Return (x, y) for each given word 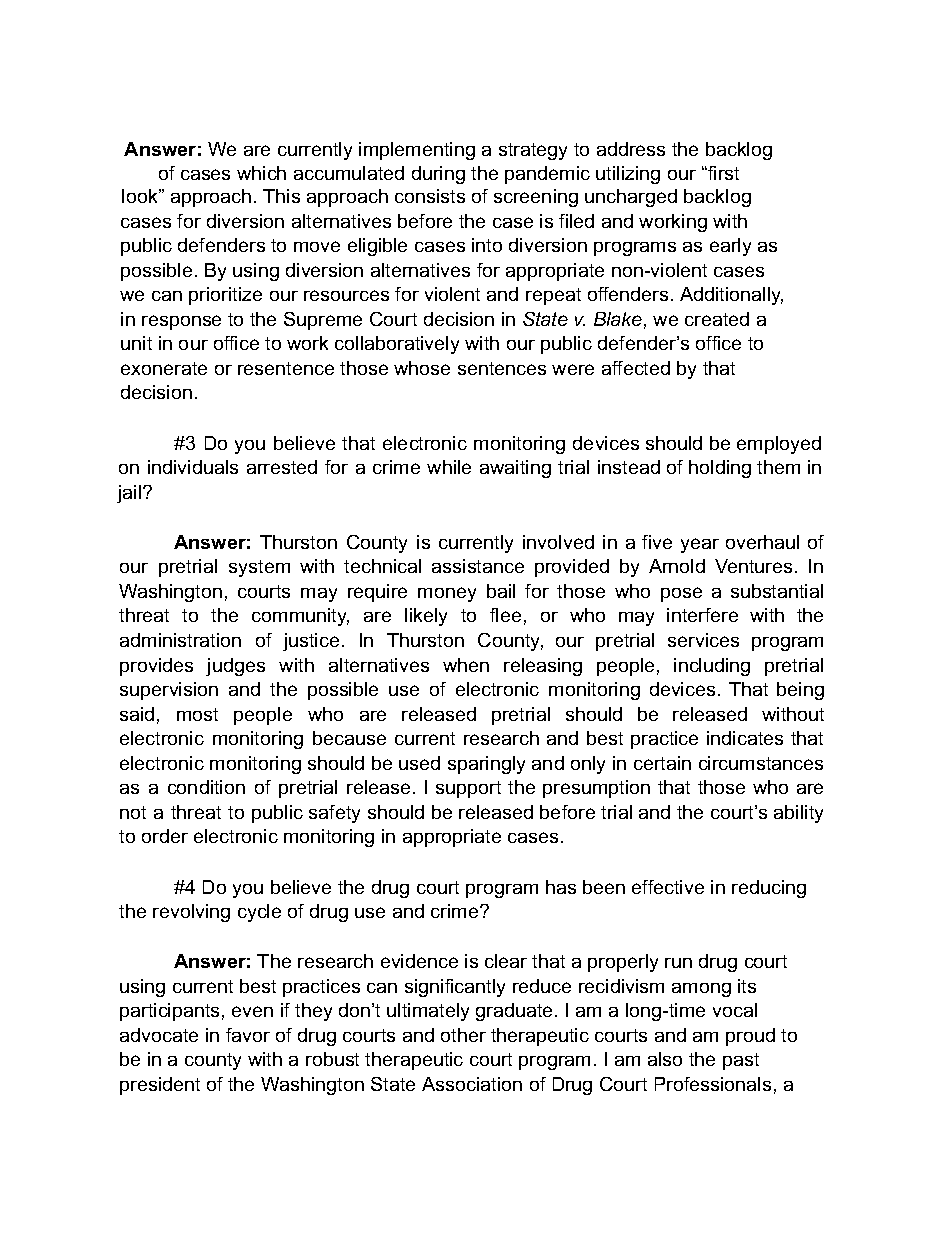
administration (180, 640)
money (447, 594)
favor (248, 1035)
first (722, 173)
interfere (702, 615)
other (463, 1035)
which (261, 173)
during (438, 175)
